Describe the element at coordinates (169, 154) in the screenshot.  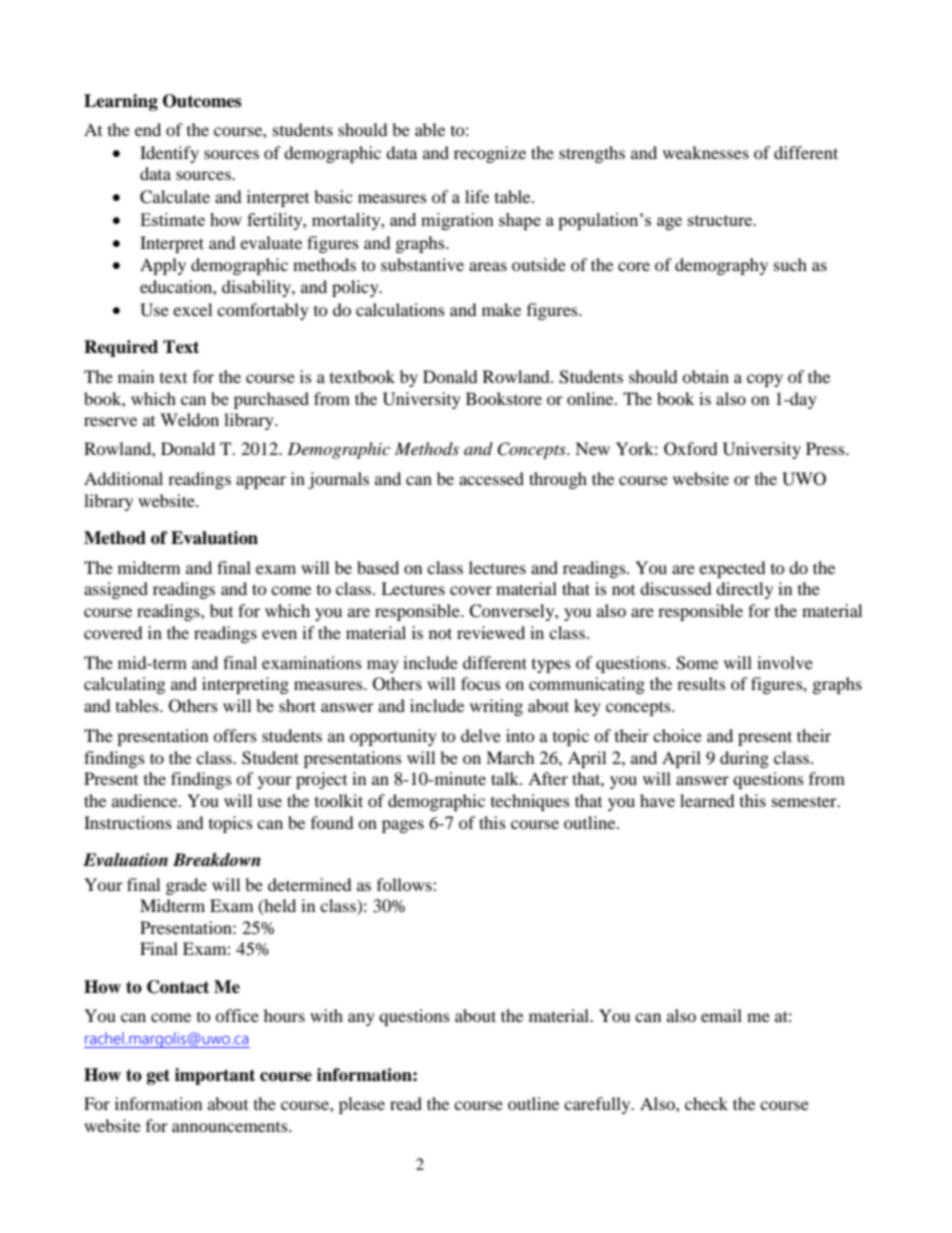
I see `Identify` at that location.
